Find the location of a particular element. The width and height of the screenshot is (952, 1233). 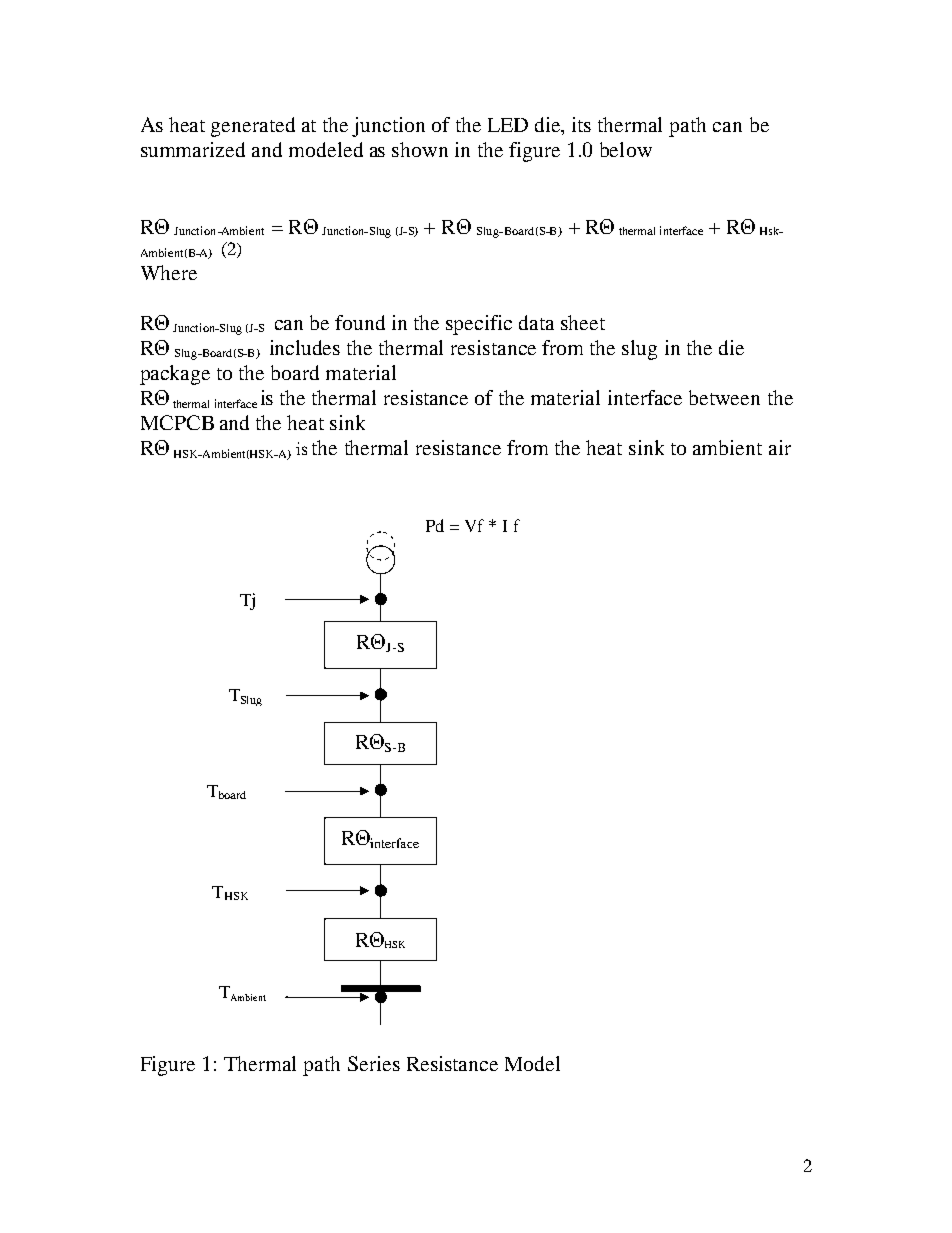

specific is located at coordinates (479, 325).
